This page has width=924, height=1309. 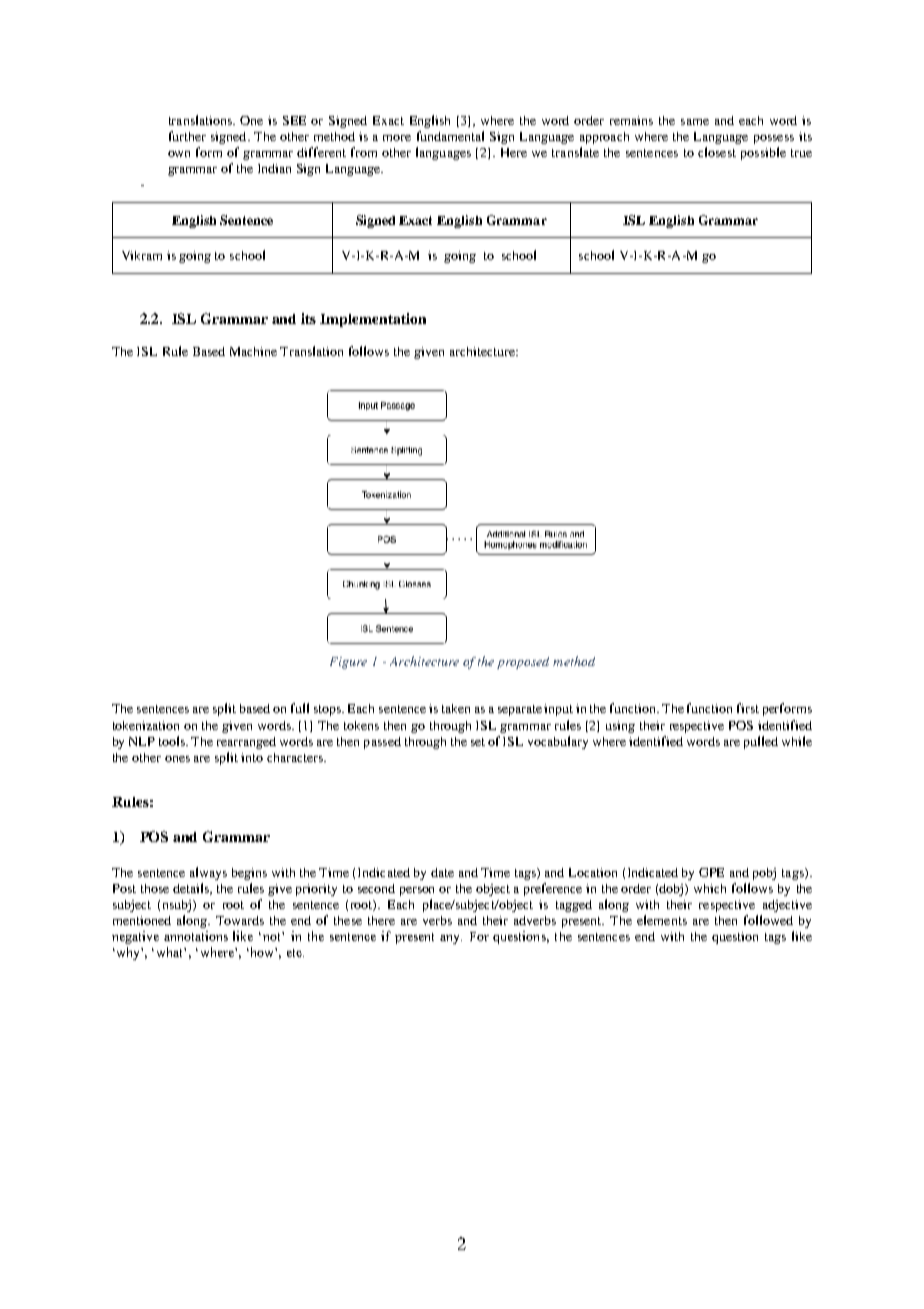 What do you see at coordinates (763, 153) in the page?
I see `possible` at bounding box center [763, 153].
